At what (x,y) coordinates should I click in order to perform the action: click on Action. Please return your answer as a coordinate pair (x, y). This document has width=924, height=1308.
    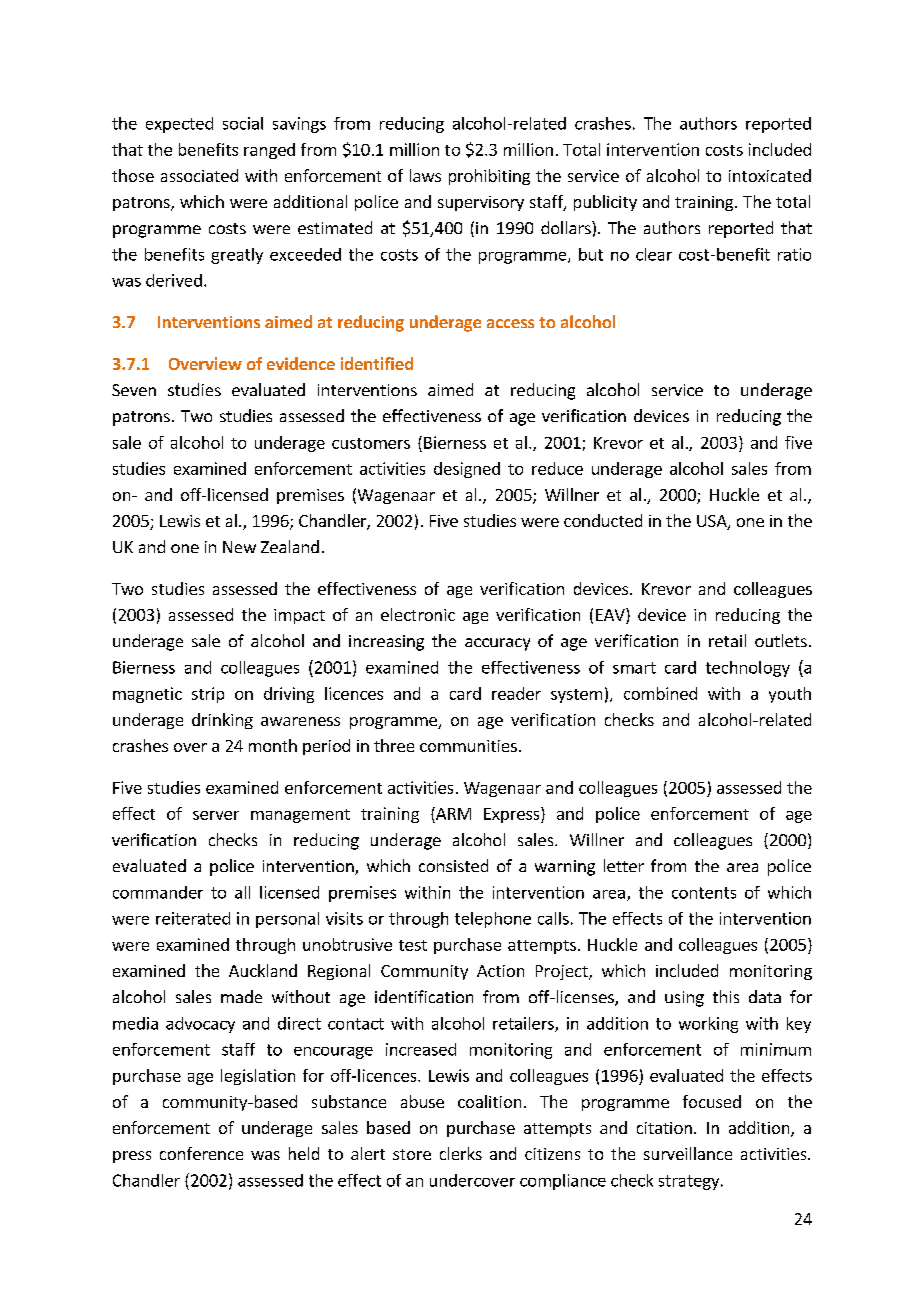
    Looking at the image, I should click on (500, 971).
